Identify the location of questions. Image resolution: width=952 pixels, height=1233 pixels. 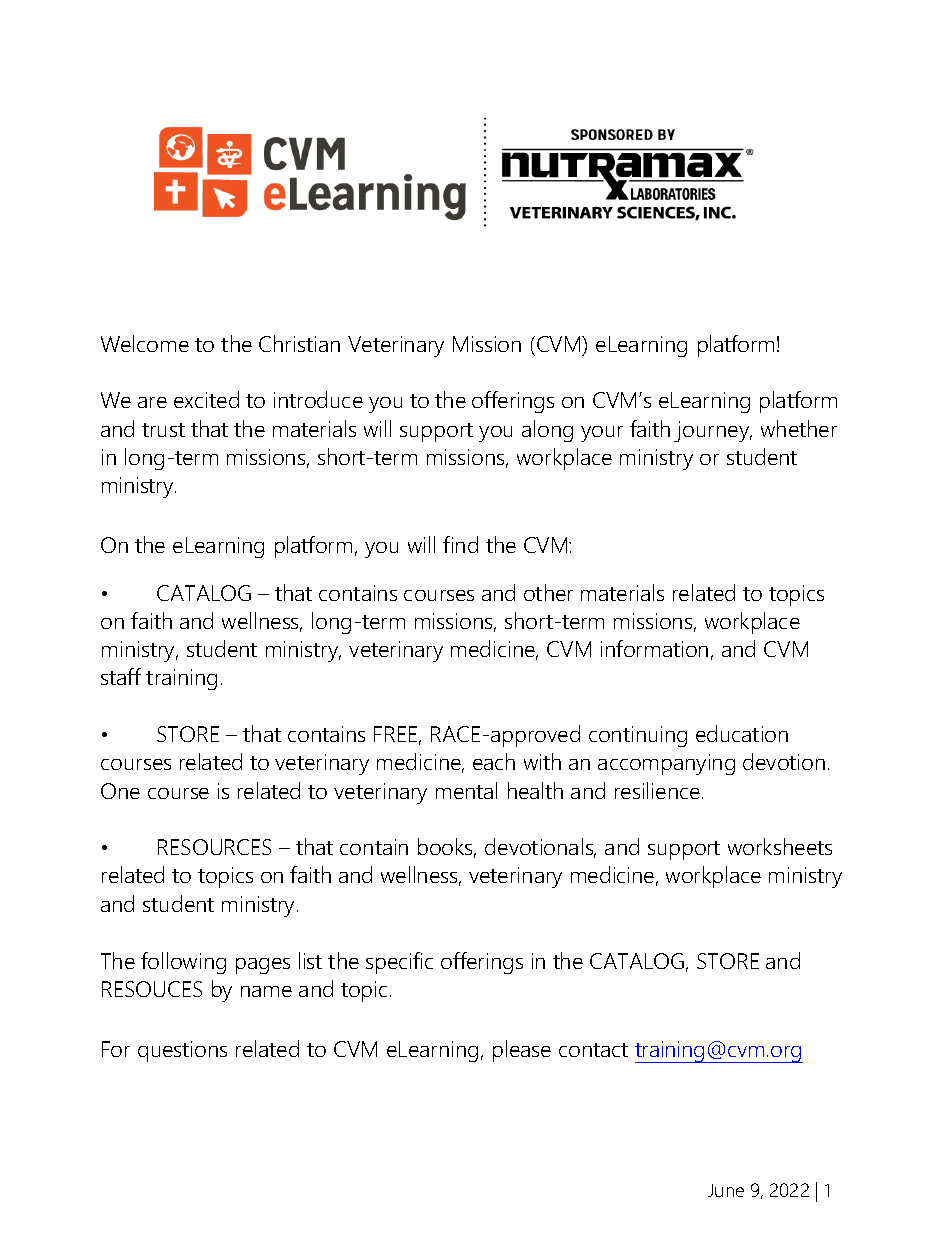
(182, 1051).
